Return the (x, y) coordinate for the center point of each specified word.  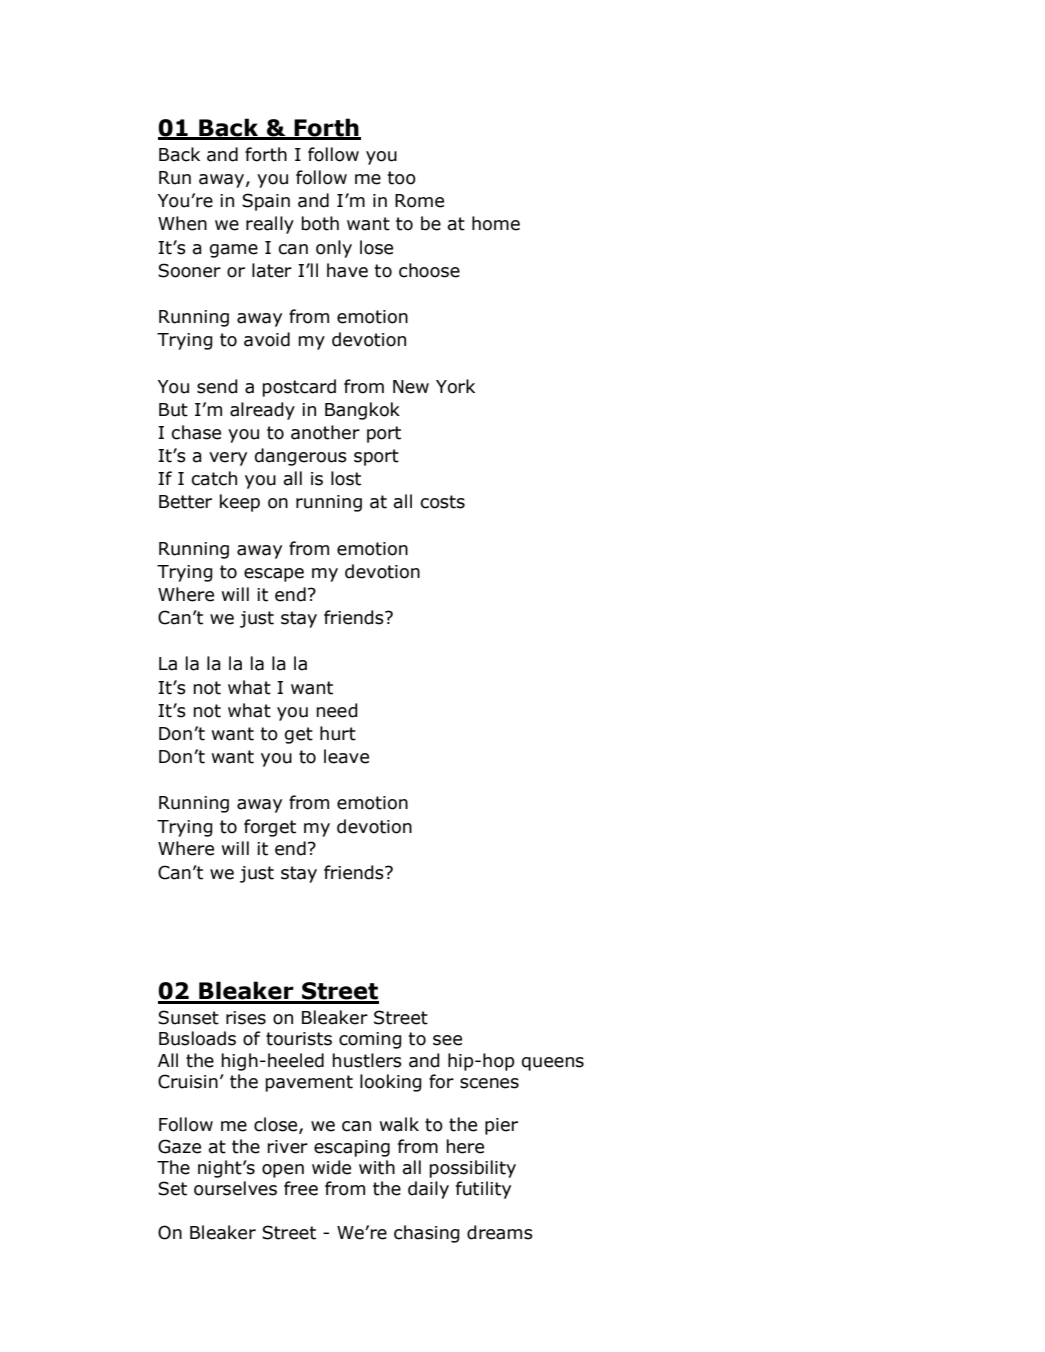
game (234, 251)
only (334, 249)
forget (270, 828)
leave (346, 756)
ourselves (235, 1188)
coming (370, 1040)
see (447, 1040)
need (337, 710)
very (228, 459)
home (496, 223)
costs (442, 502)
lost (346, 478)
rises (246, 1018)
